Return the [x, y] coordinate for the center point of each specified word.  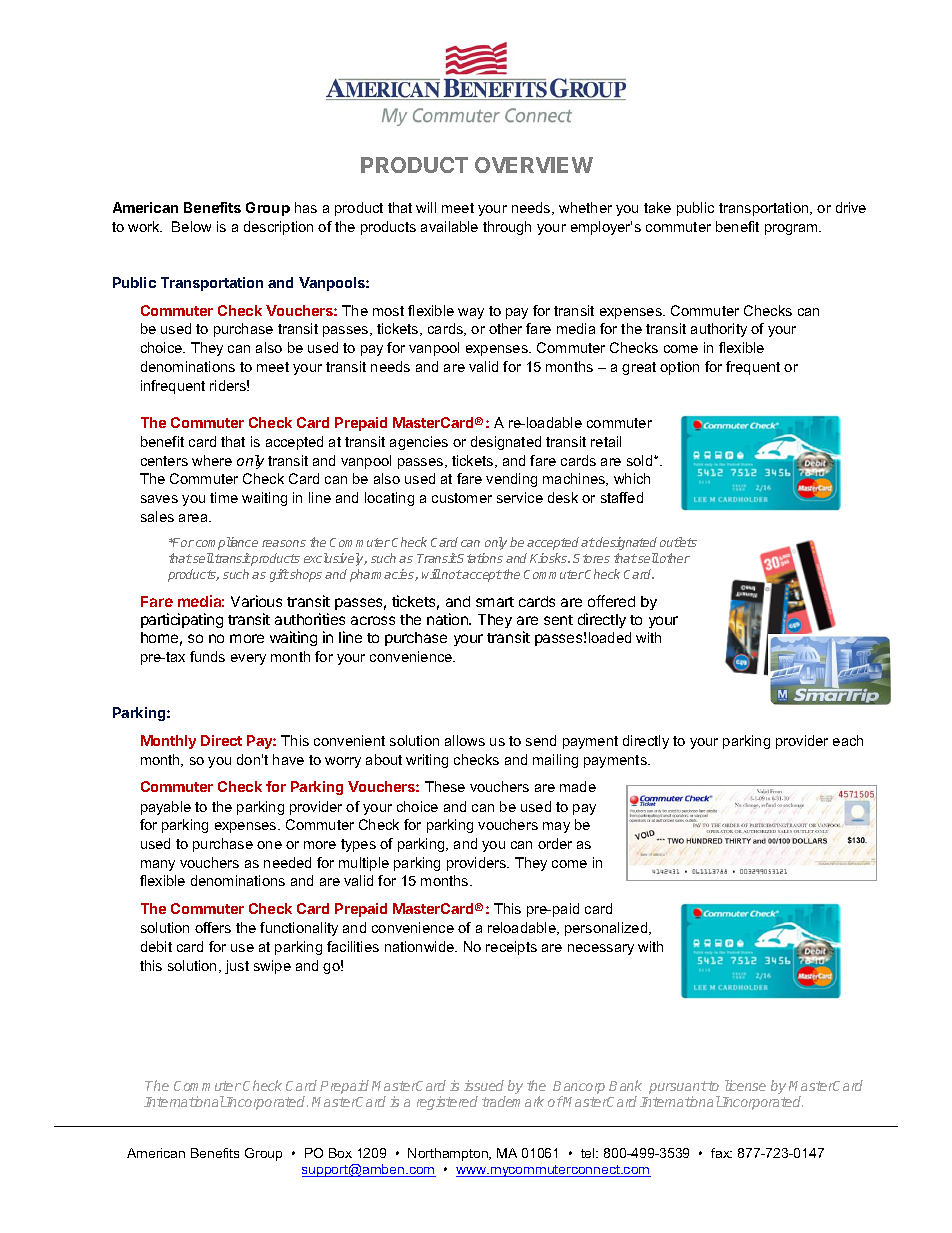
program [792, 229]
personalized [607, 929]
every [248, 659]
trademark [513, 1101]
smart [495, 602]
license [745, 1085]
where [212, 460]
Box [340, 1153]
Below [191, 226]
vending [511, 480]
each [848, 740]
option [679, 368]
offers [213, 927]
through [507, 228]
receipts [511, 948]
